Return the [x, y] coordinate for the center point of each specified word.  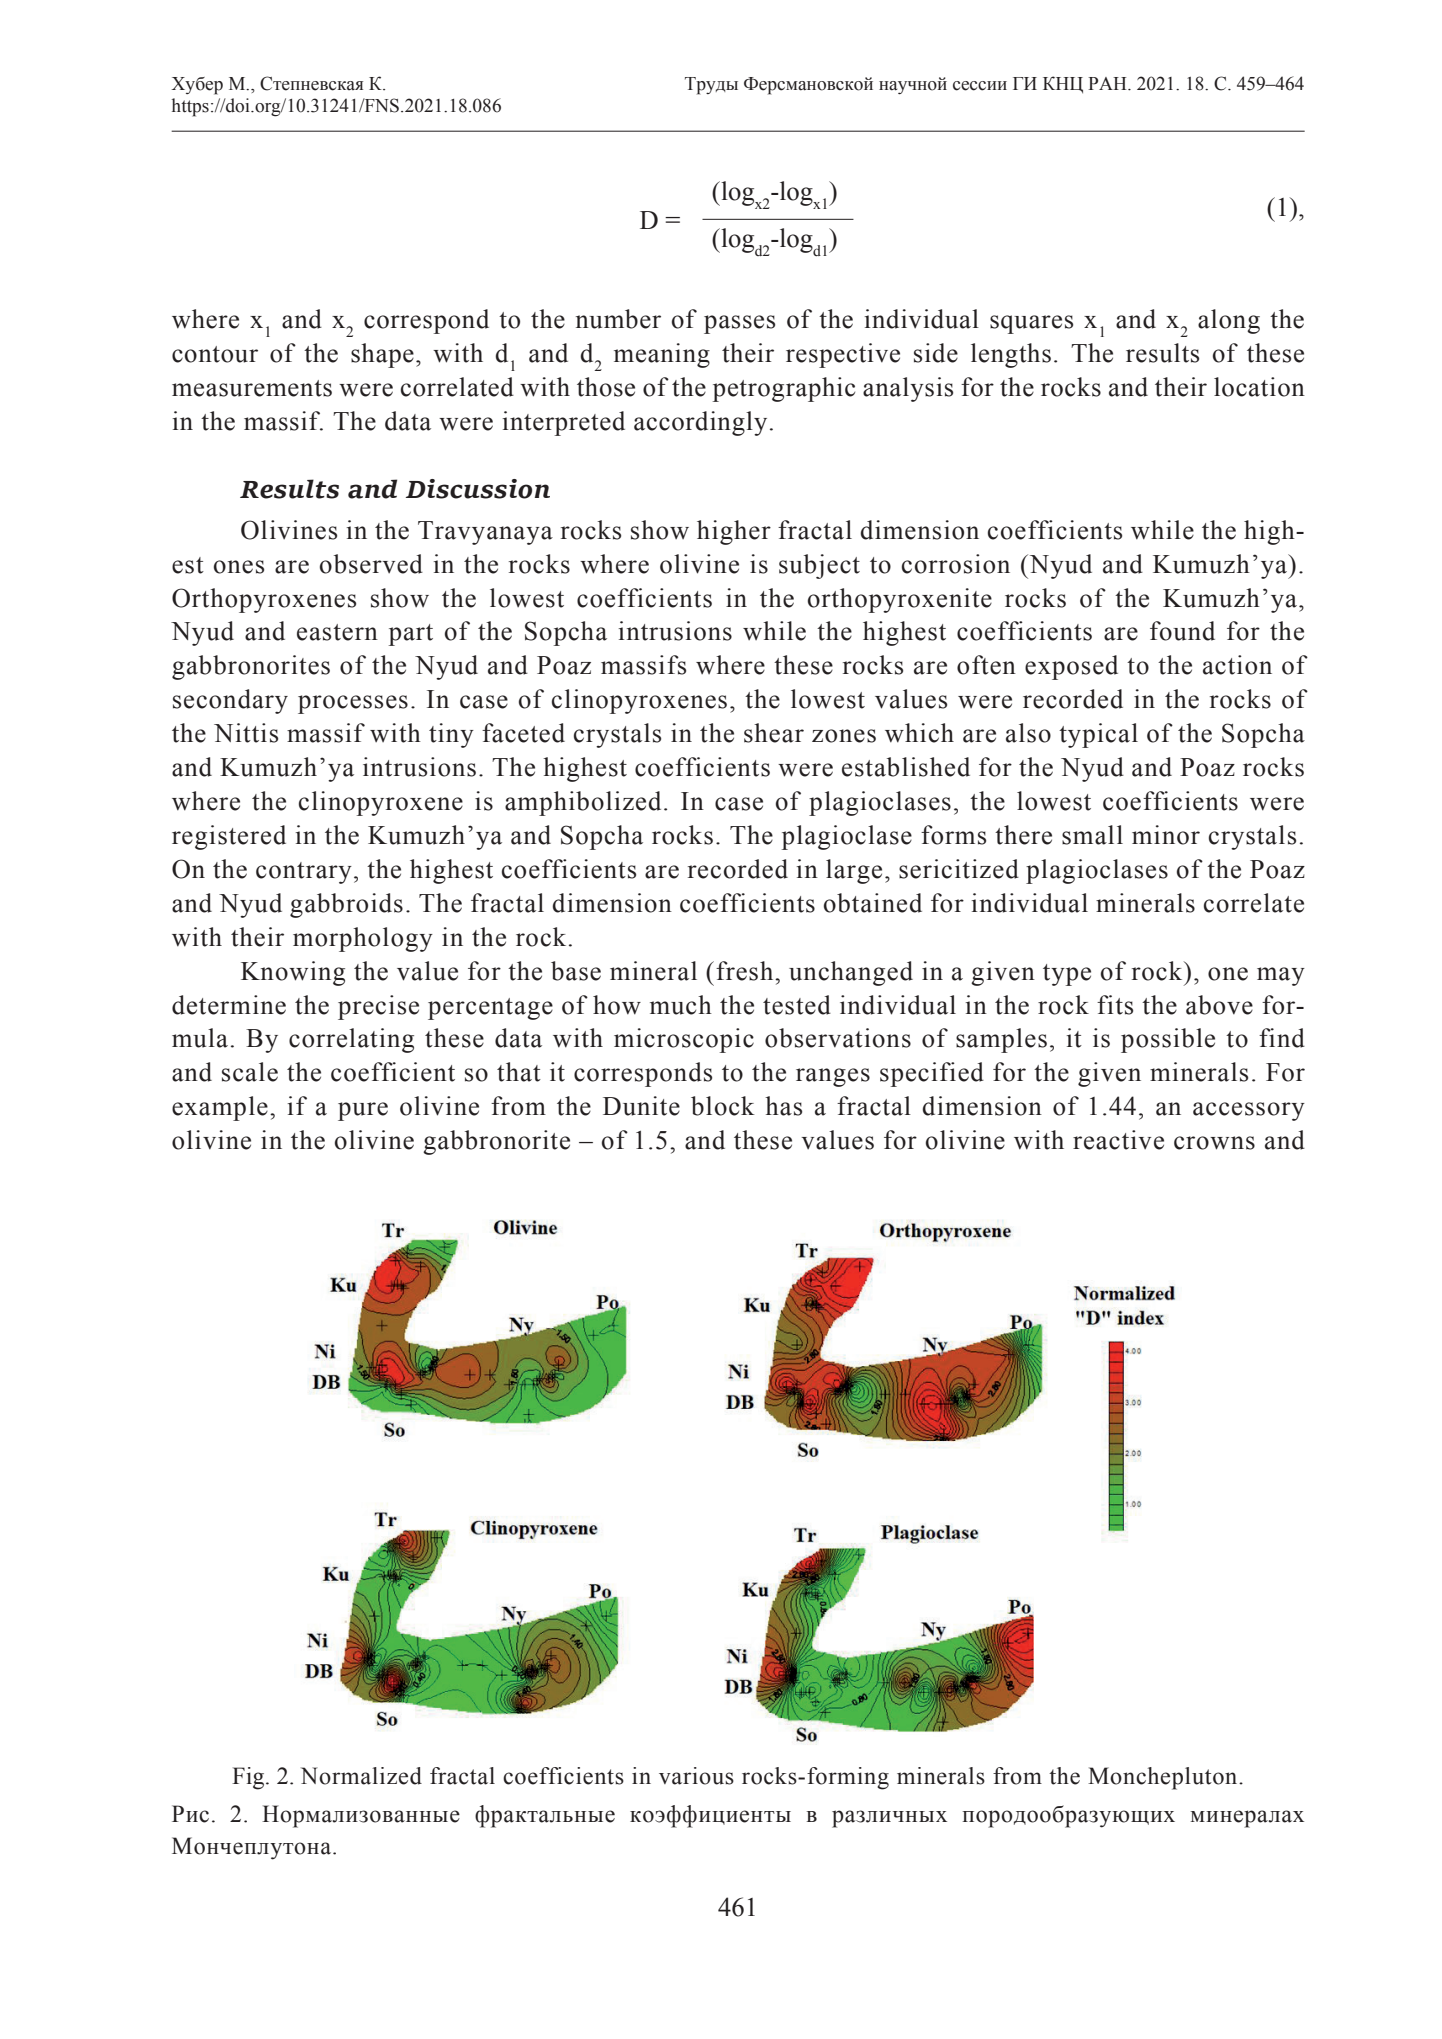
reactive [1118, 1140]
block [723, 1106]
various [696, 1776]
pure [363, 1111]
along [1229, 321]
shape [382, 355]
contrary [304, 873]
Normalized [361, 1776]
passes [739, 324]
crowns [1214, 1143]
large [854, 871]
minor [1166, 835]
